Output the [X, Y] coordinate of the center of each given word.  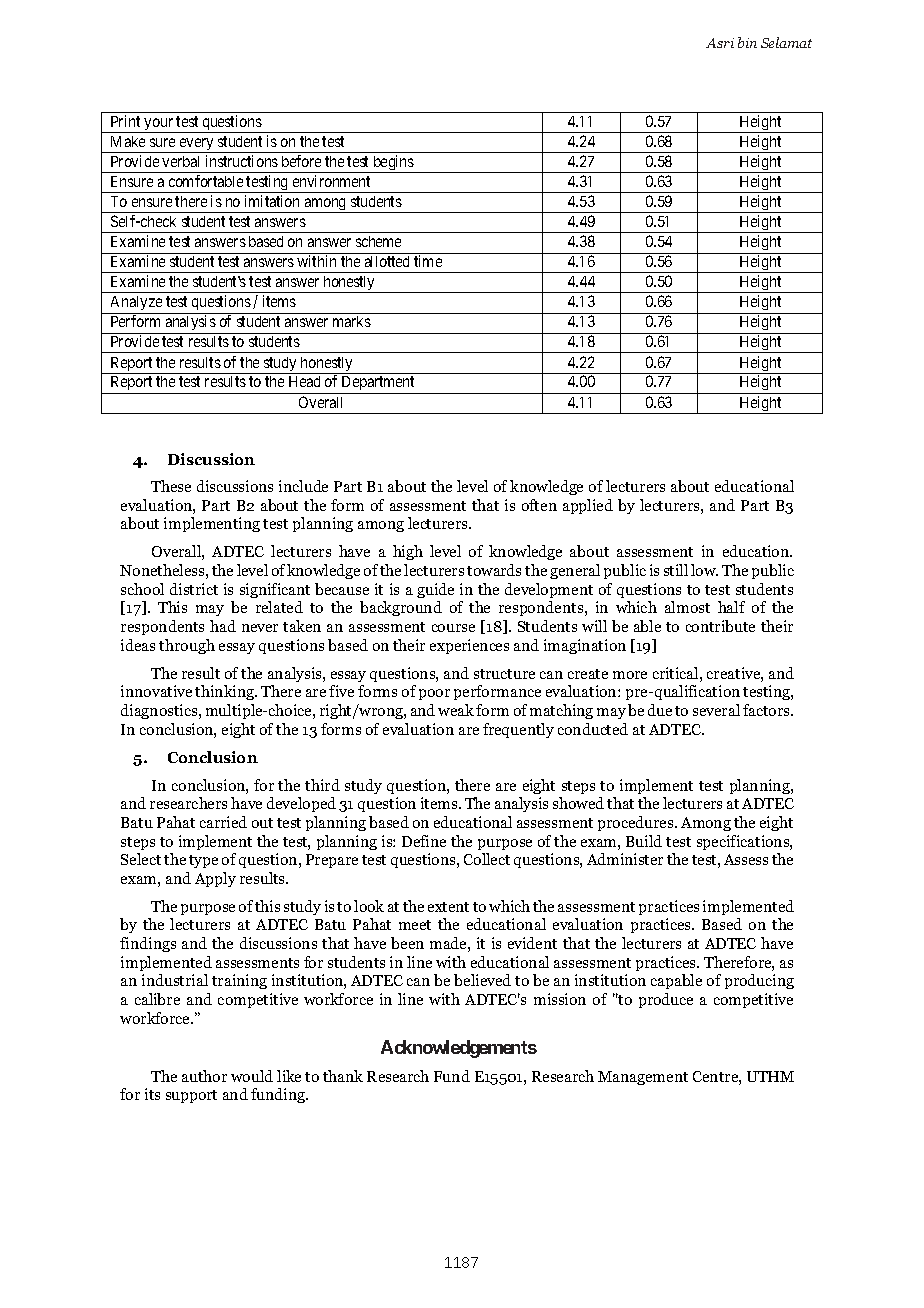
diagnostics [160, 711]
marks [352, 321]
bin [747, 42]
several [716, 710]
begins [393, 164]
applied [588, 506]
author [204, 1076]
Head [304, 381]
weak [456, 710]
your [159, 125]
